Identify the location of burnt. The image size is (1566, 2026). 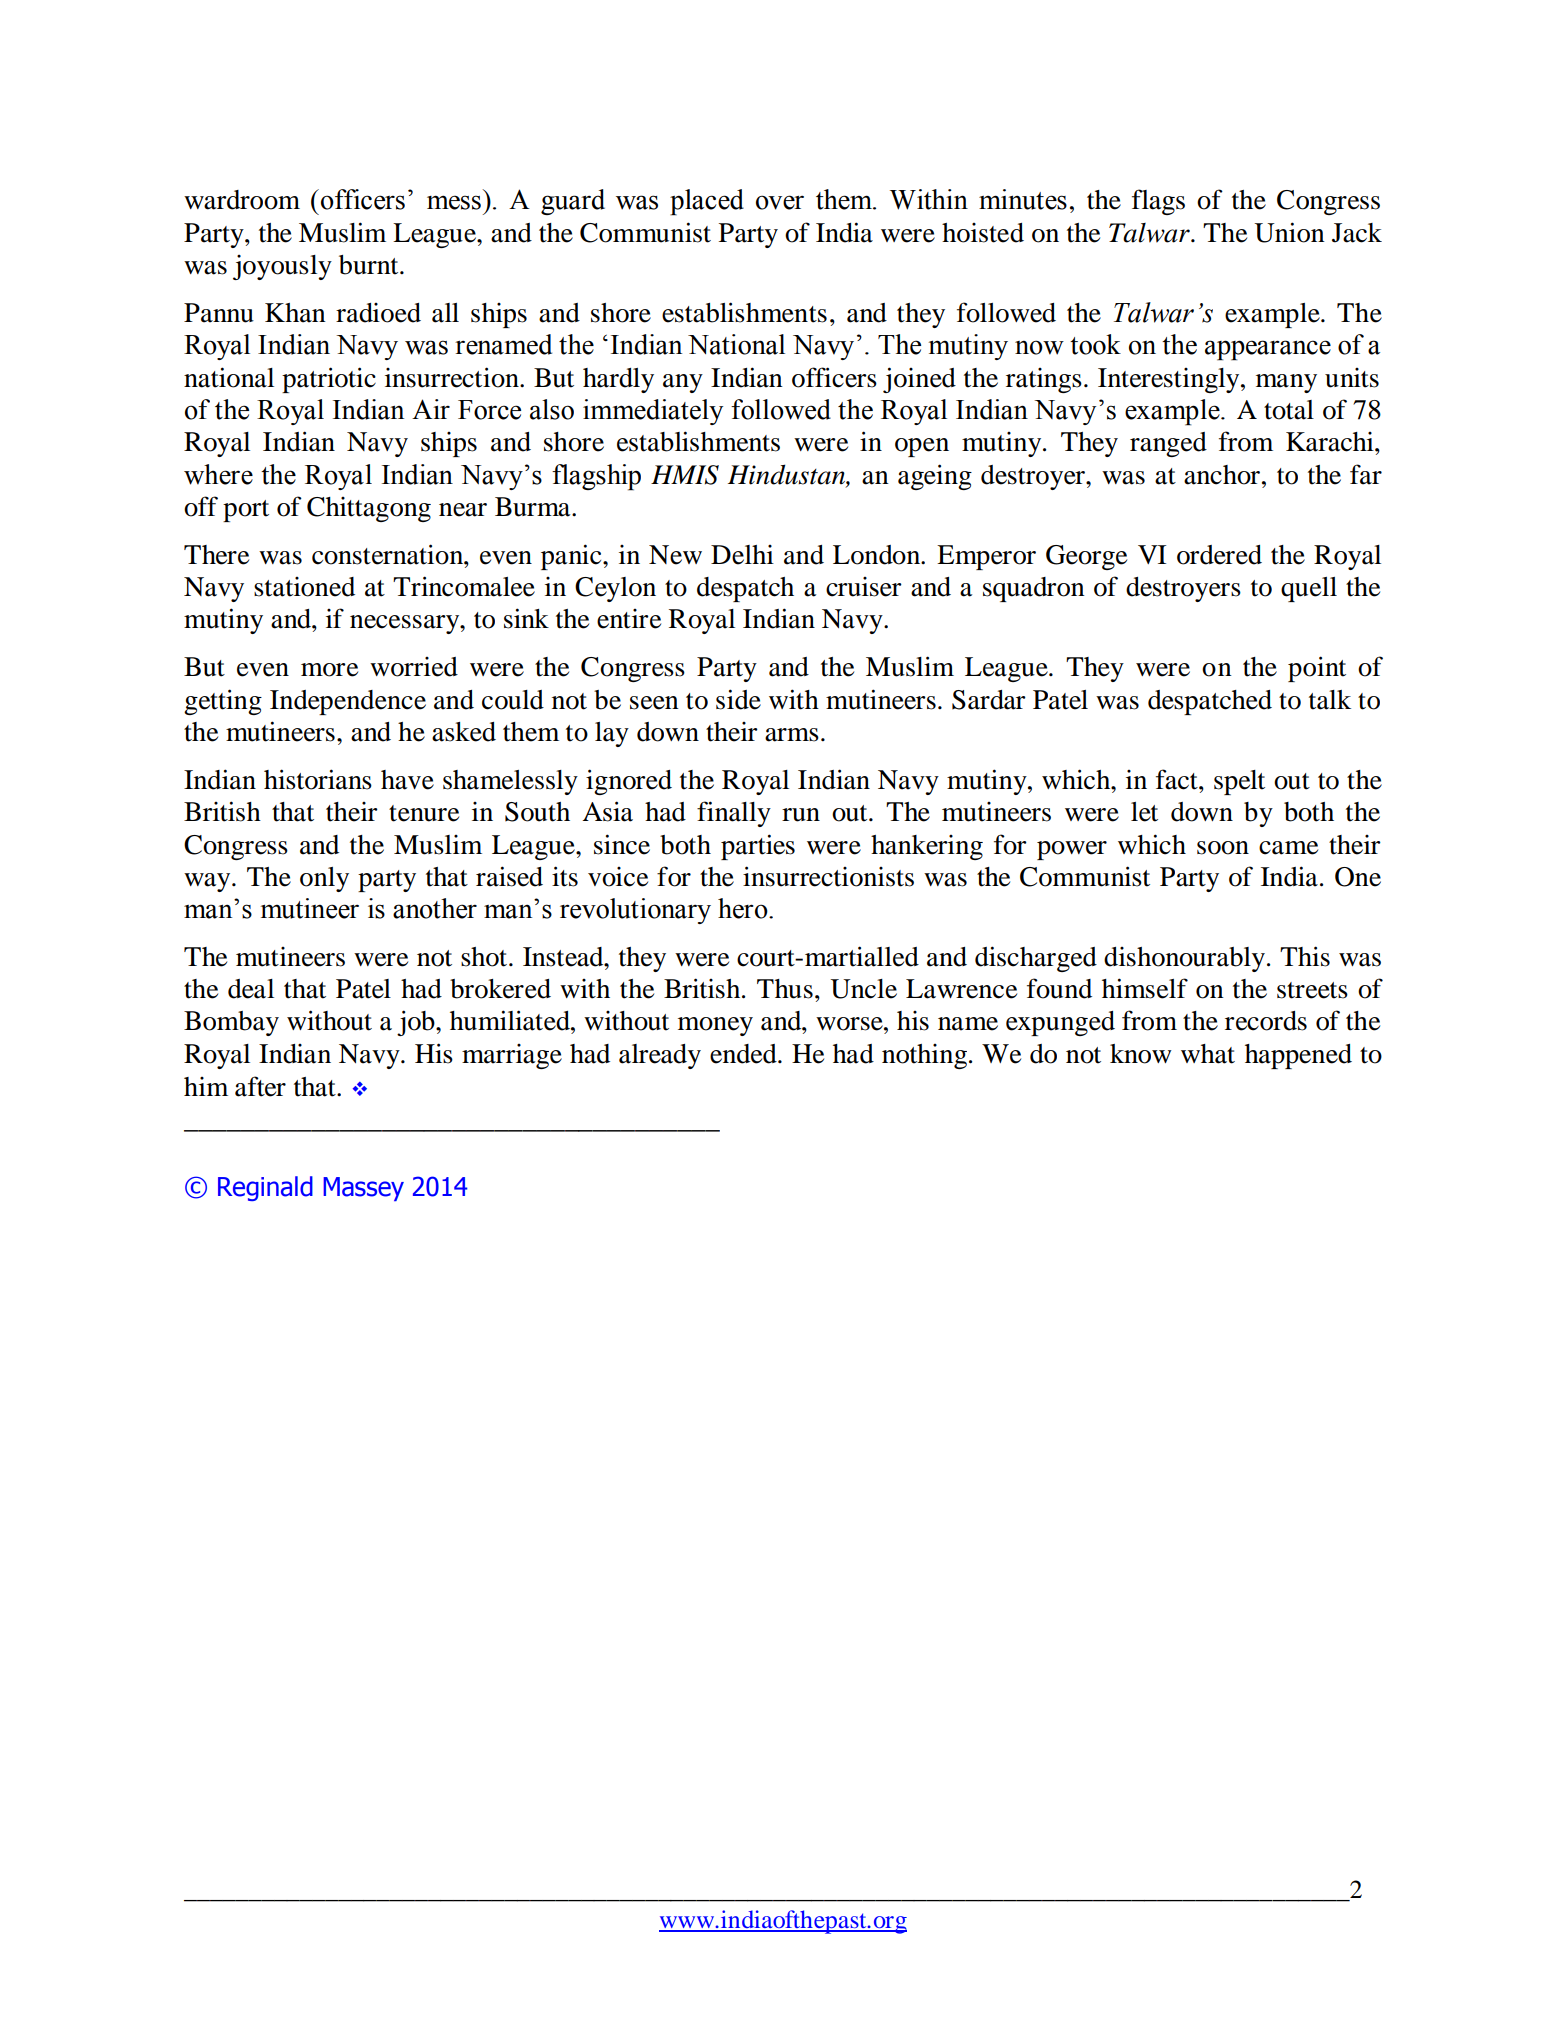
(370, 265).
